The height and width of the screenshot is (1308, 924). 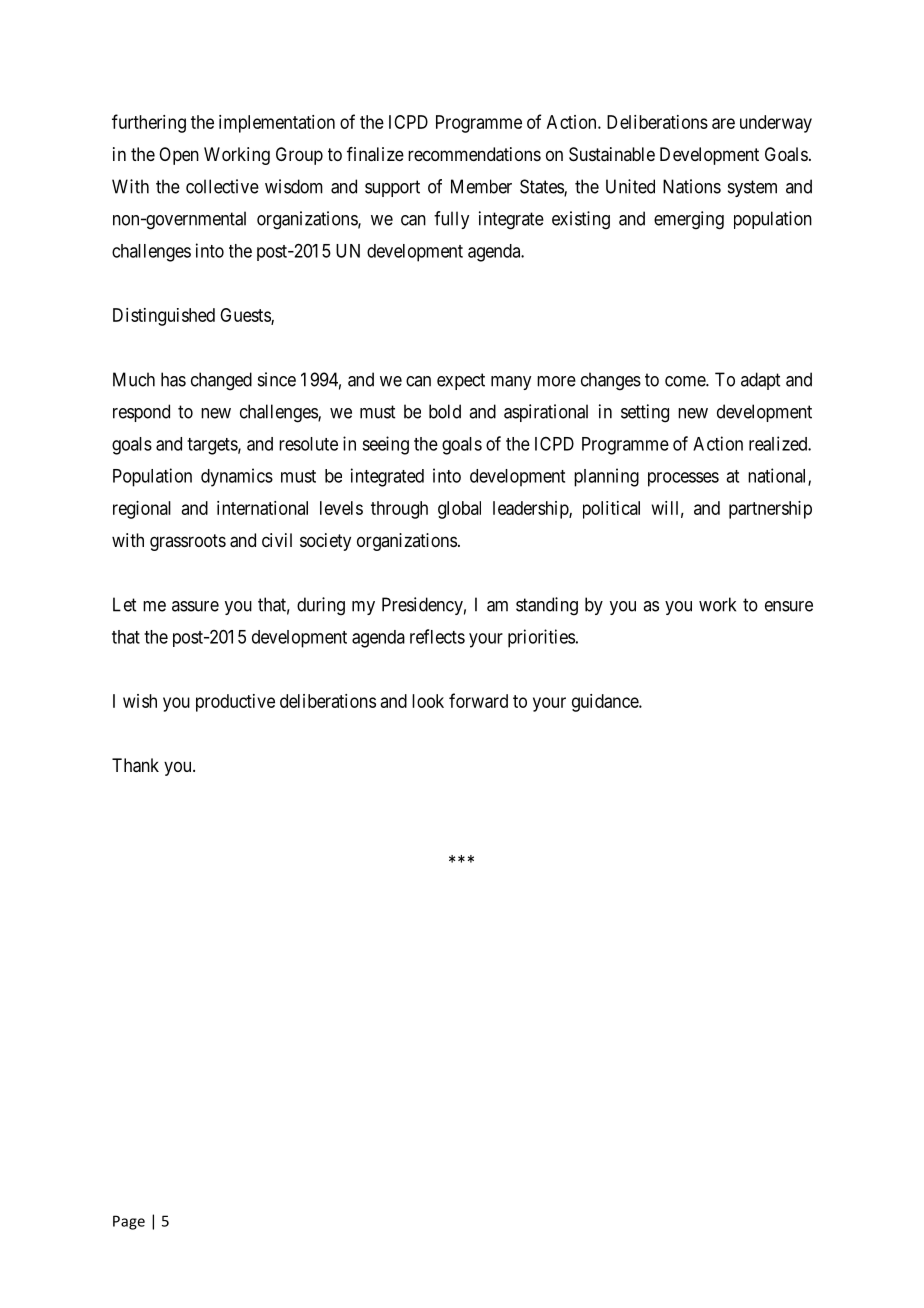 I want to click on Open, so click(x=179, y=156).
